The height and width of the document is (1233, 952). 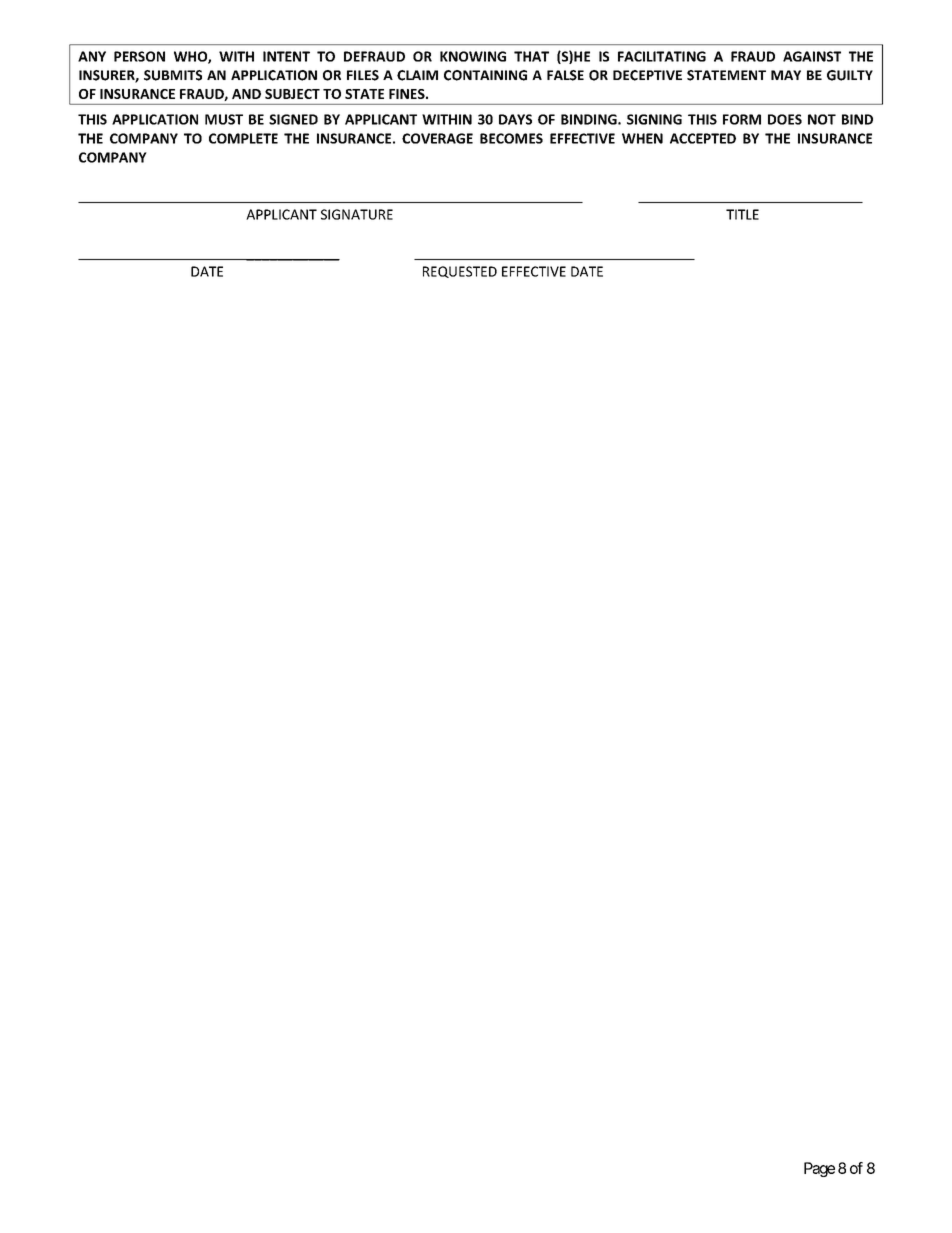 What do you see at coordinates (437, 138) in the document?
I see `COVERAGE` at bounding box center [437, 138].
